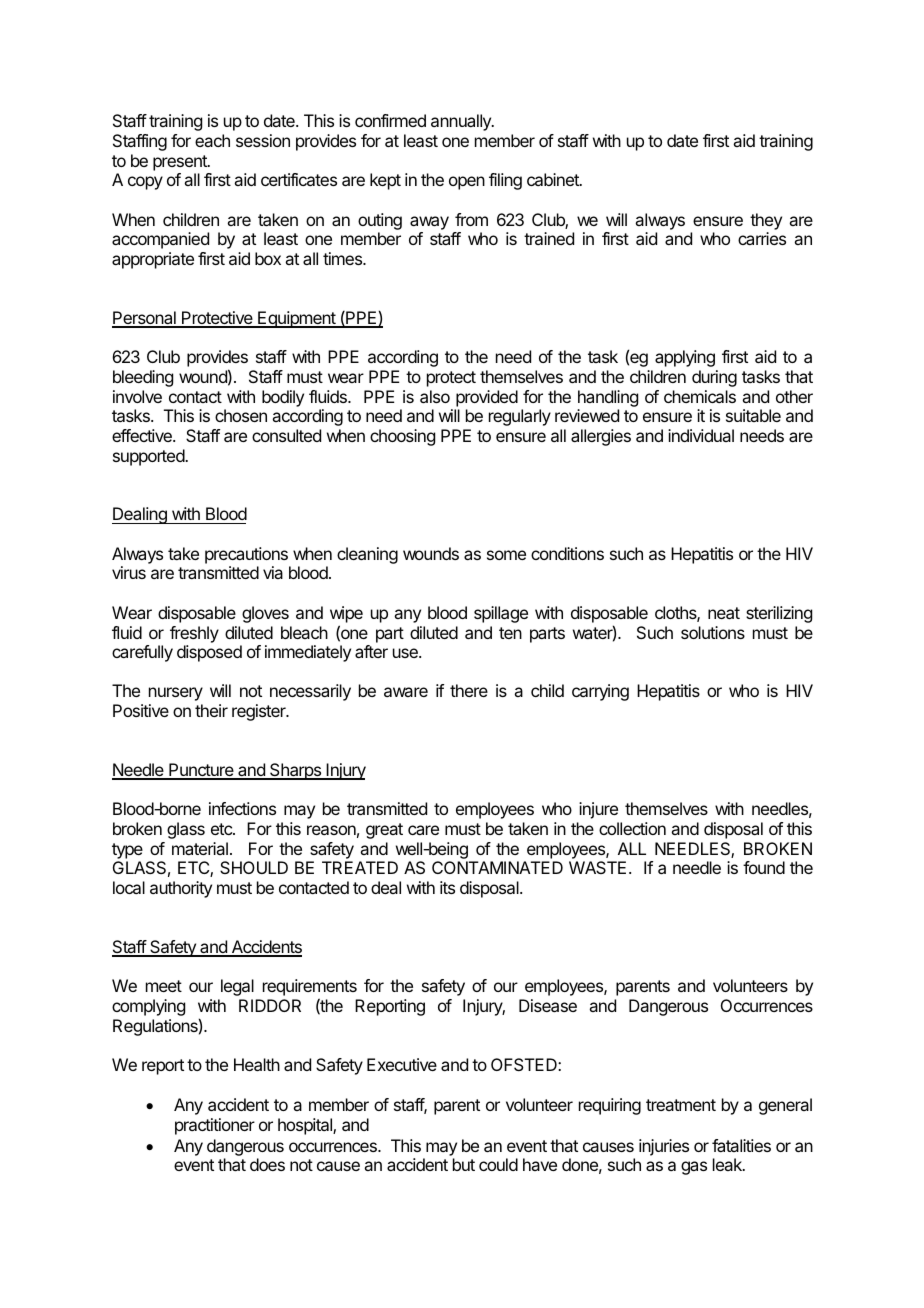 The height and width of the page is (1308, 924). Describe the element at coordinates (215, 1126) in the page. I see `practitioner` at that location.
